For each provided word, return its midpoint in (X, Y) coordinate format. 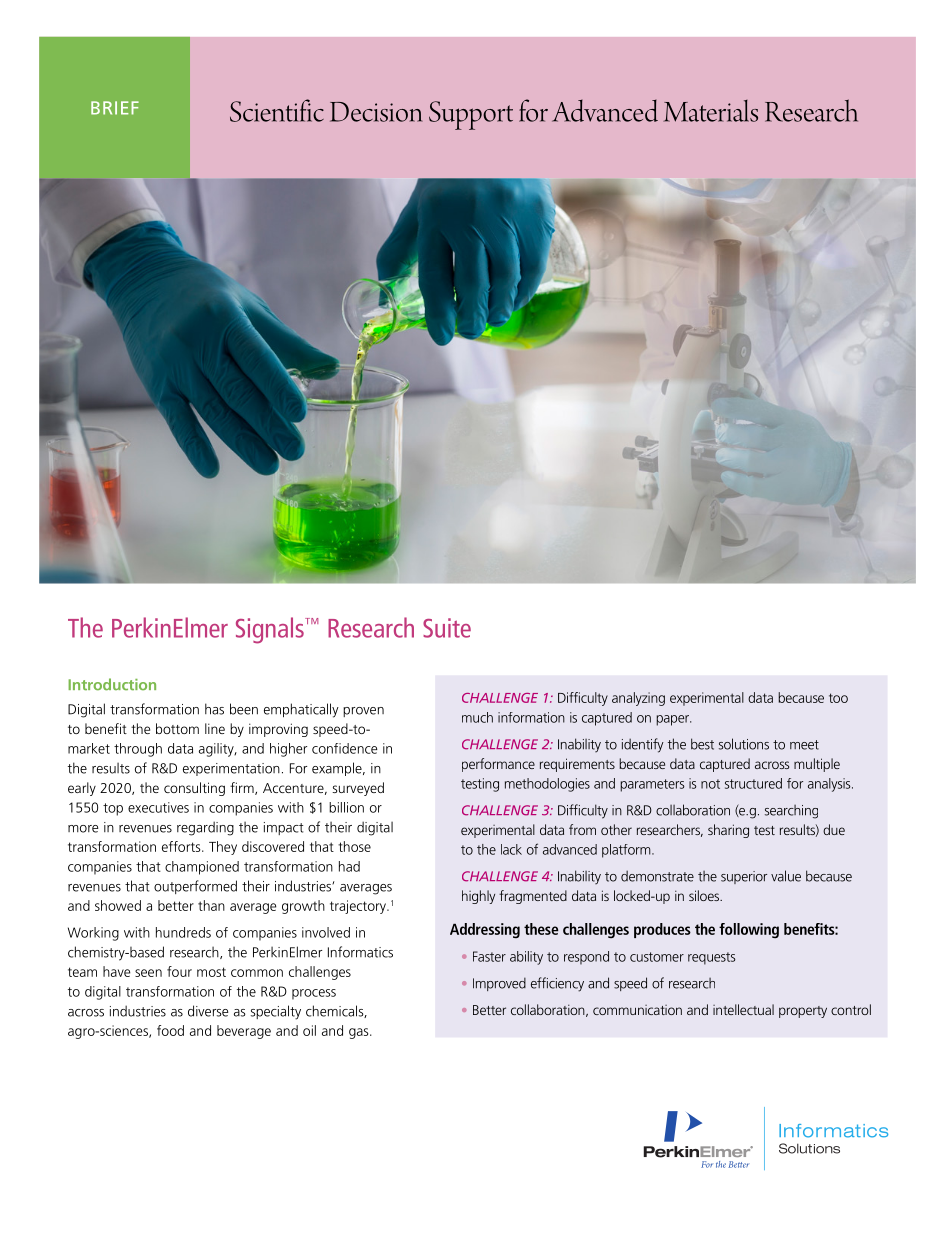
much (477, 717)
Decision (376, 112)
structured (753, 783)
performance (498, 765)
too (838, 698)
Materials (710, 111)
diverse (208, 1011)
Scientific (277, 110)
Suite (447, 628)
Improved (499, 984)
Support (471, 115)
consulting (194, 789)
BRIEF (115, 108)
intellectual (743, 1009)
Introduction (112, 684)
